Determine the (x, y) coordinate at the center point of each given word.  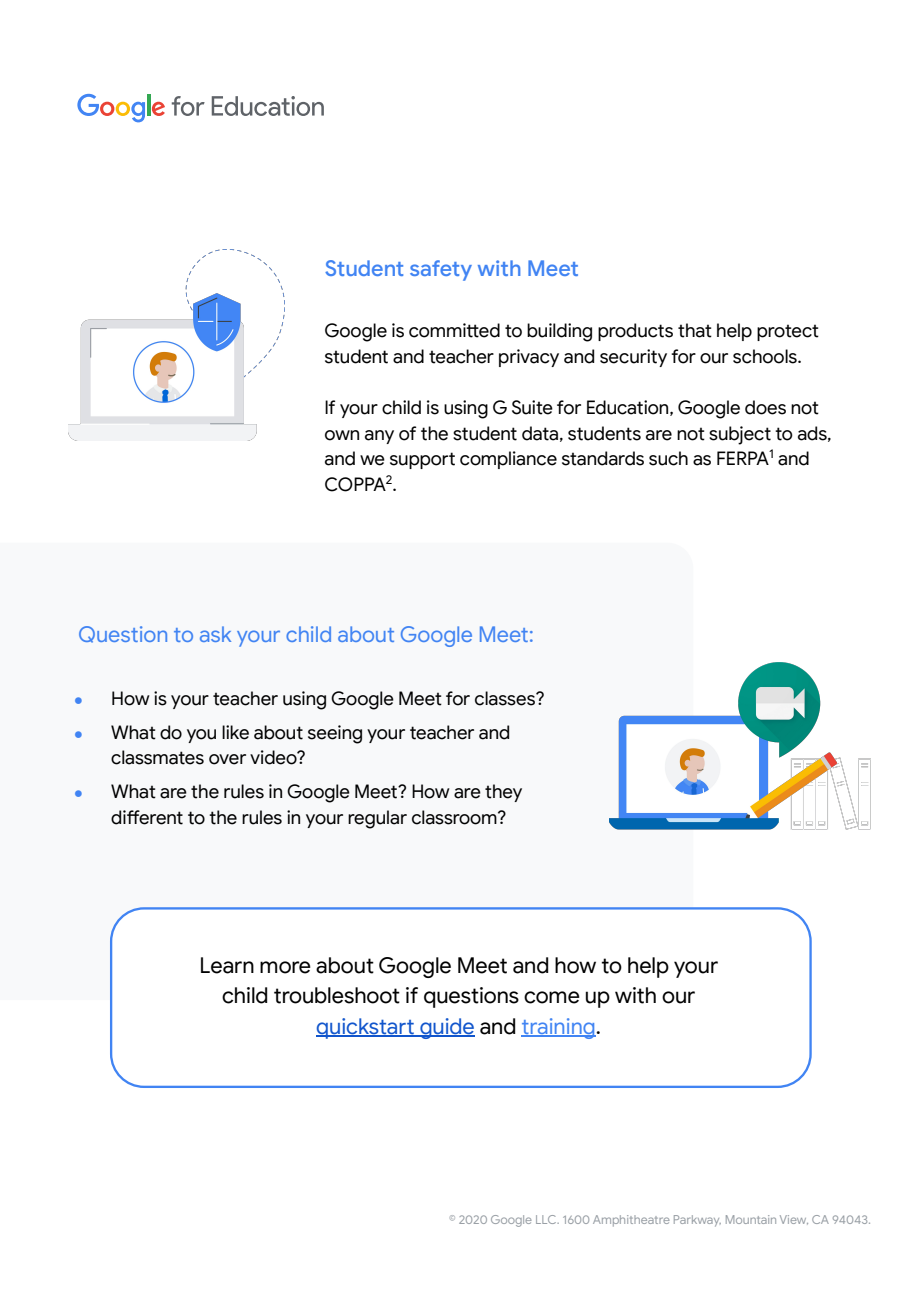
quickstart (366, 1028)
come (552, 997)
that (695, 330)
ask (215, 634)
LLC (547, 1219)
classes (506, 698)
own (342, 435)
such (668, 458)
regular (377, 819)
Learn (227, 965)
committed (454, 330)
